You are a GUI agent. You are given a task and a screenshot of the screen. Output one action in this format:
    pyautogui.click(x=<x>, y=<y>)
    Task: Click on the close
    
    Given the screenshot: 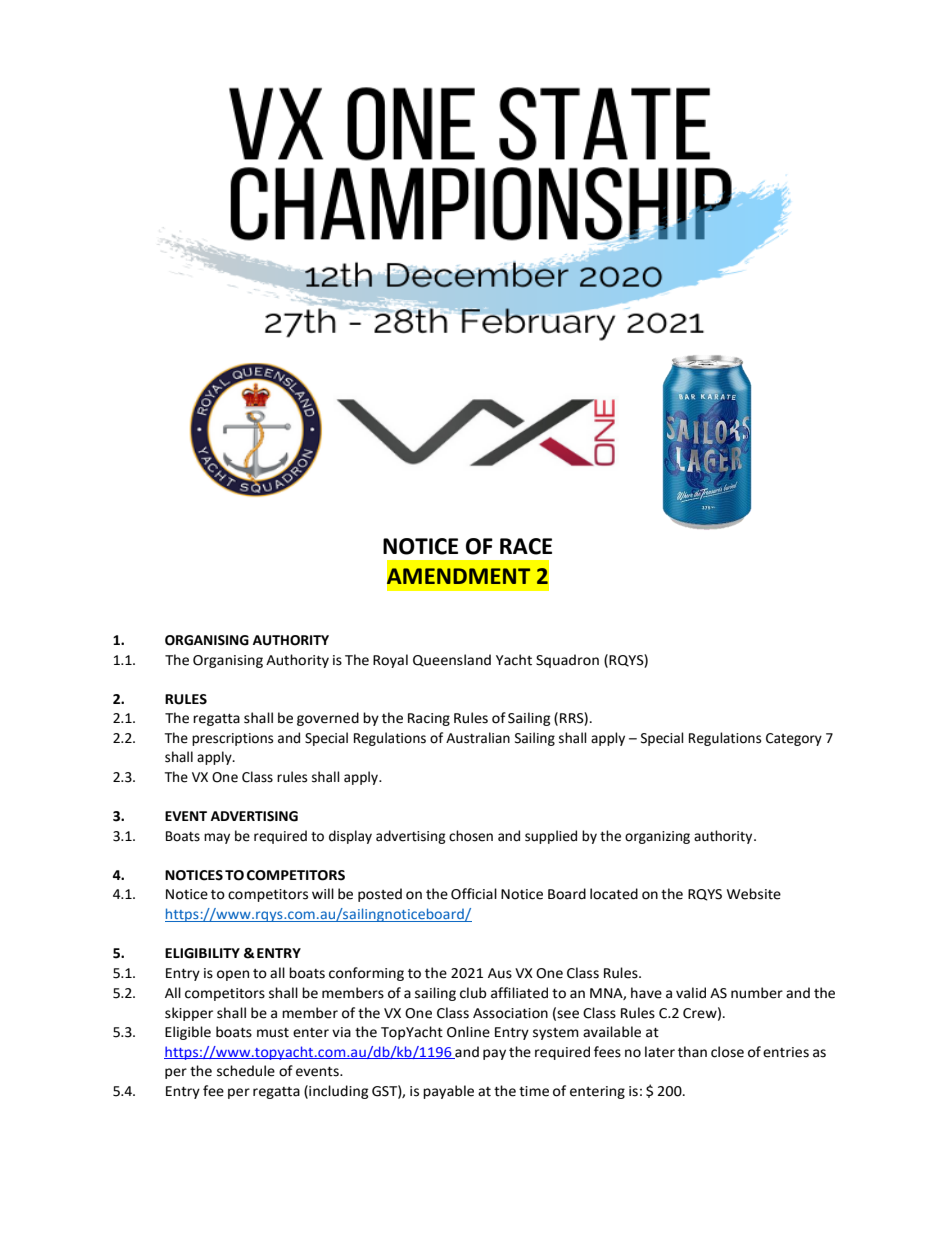 What is the action you would take?
    pyautogui.click(x=727, y=1052)
